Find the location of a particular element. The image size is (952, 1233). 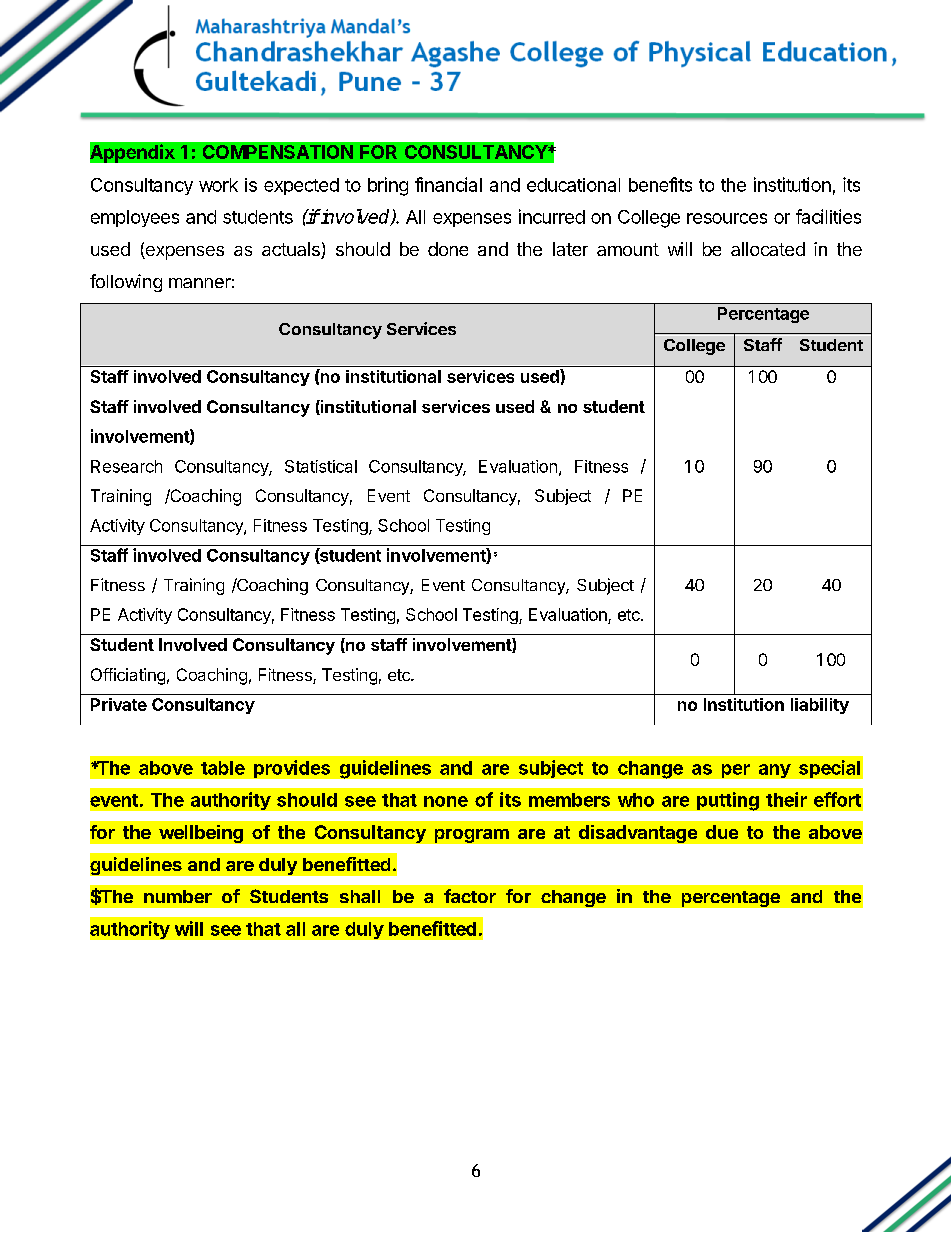

financial is located at coordinates (448, 184).
